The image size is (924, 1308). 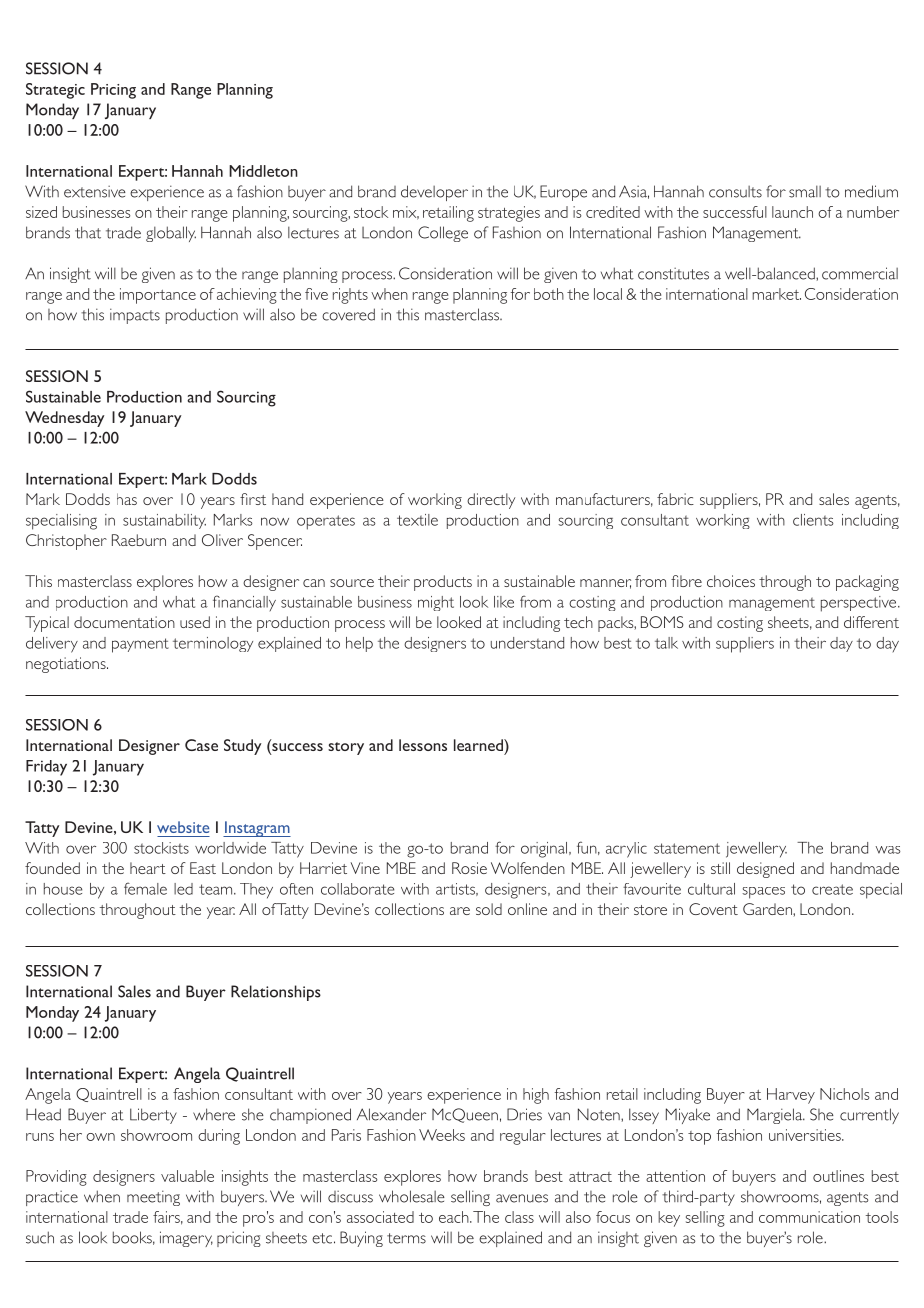 I want to click on payment, so click(x=140, y=645).
